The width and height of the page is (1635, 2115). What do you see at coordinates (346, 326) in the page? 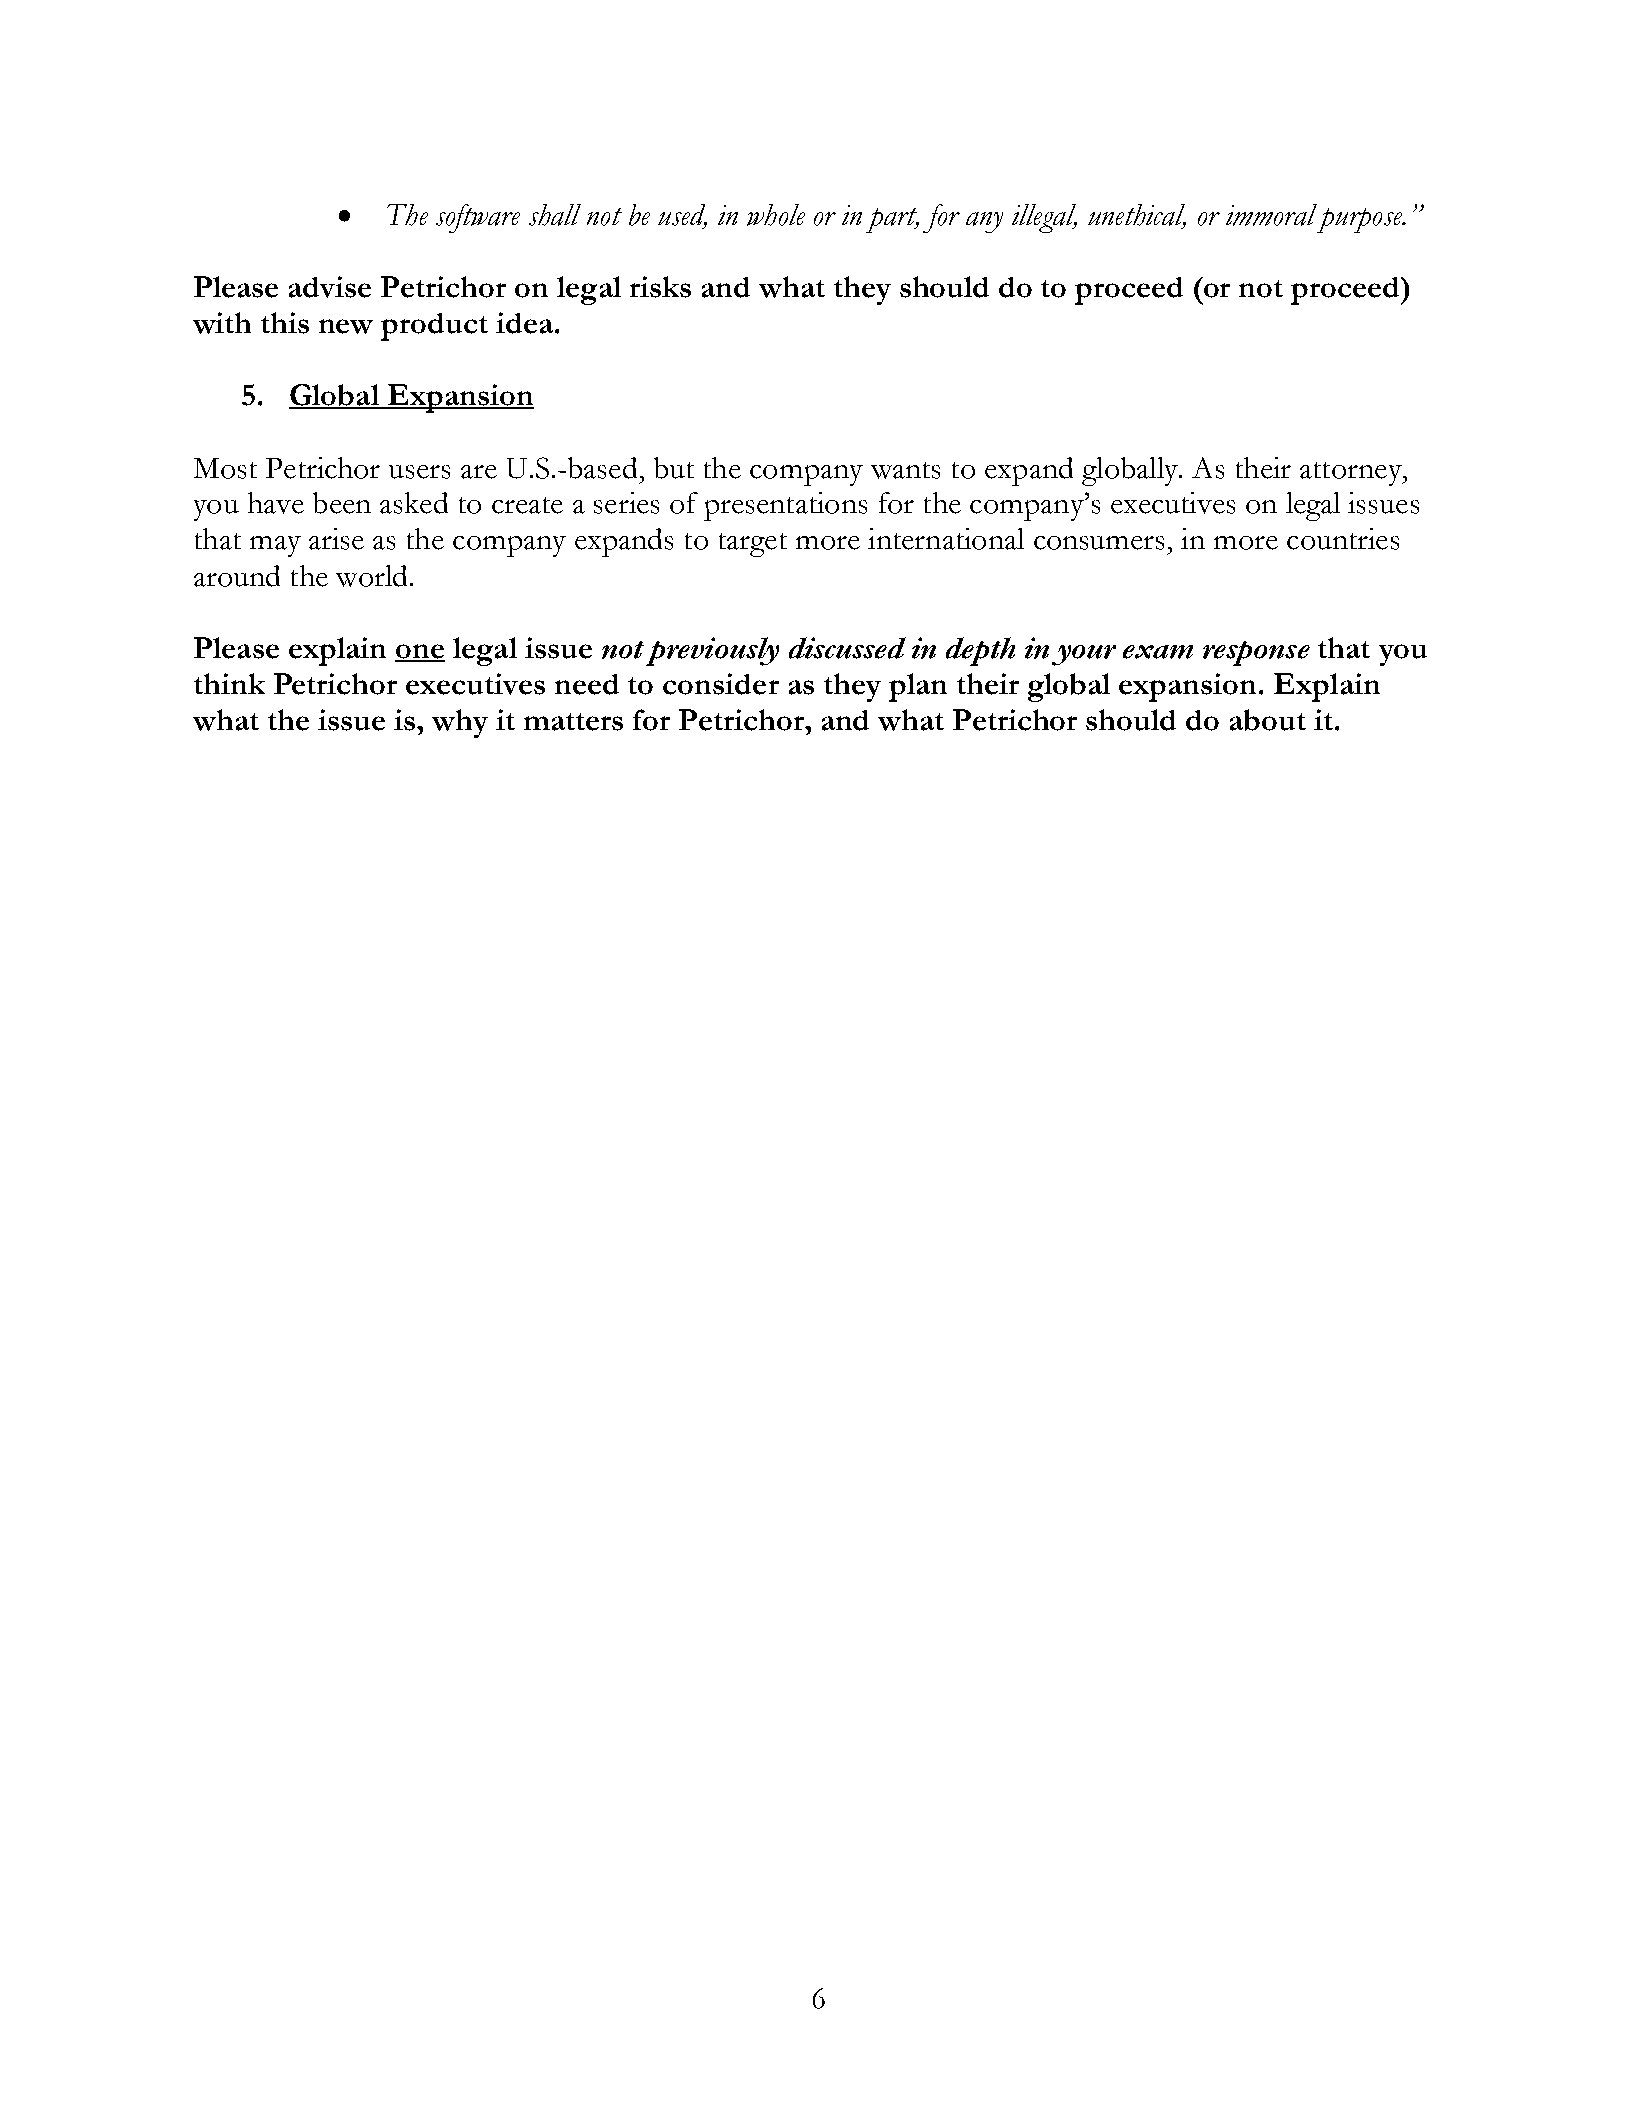
I see `new` at bounding box center [346, 326].
